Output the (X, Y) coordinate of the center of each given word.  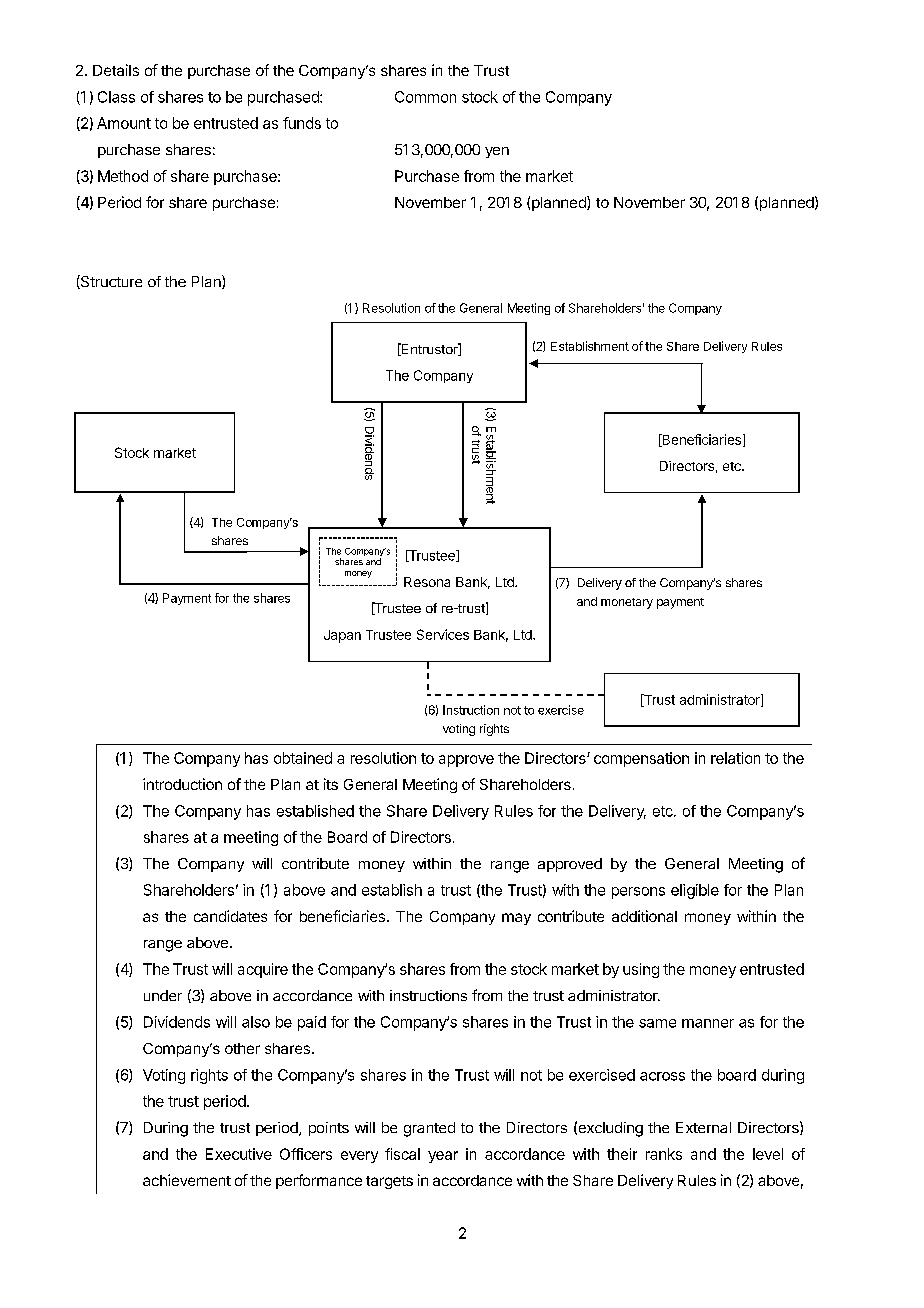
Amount (124, 123)
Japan (342, 636)
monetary (627, 603)
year (443, 1157)
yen (497, 152)
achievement (187, 1180)
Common (425, 97)
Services (443, 634)
